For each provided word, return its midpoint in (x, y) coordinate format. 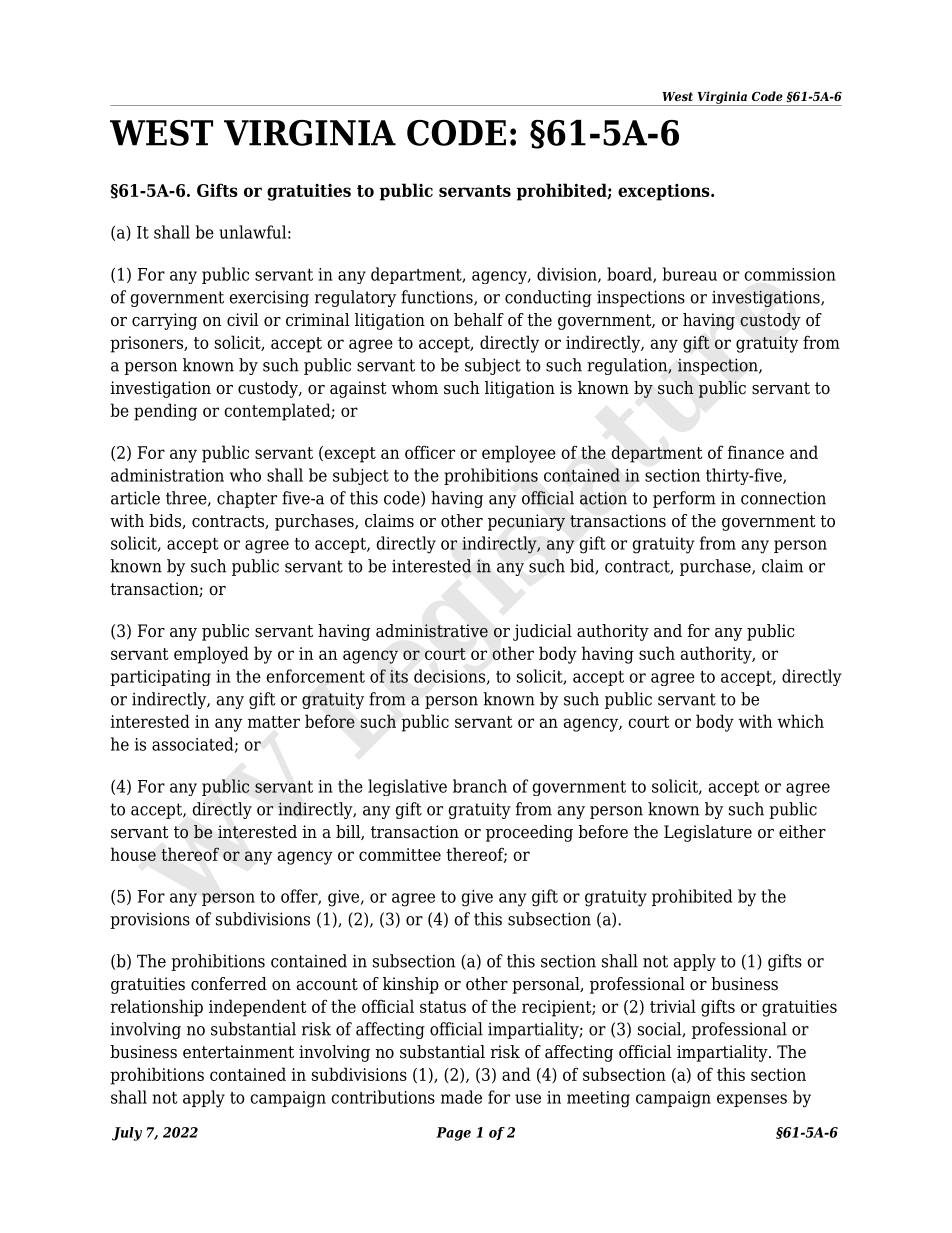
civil (243, 320)
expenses (752, 1100)
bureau (690, 274)
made (461, 1097)
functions (438, 298)
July (127, 1134)
